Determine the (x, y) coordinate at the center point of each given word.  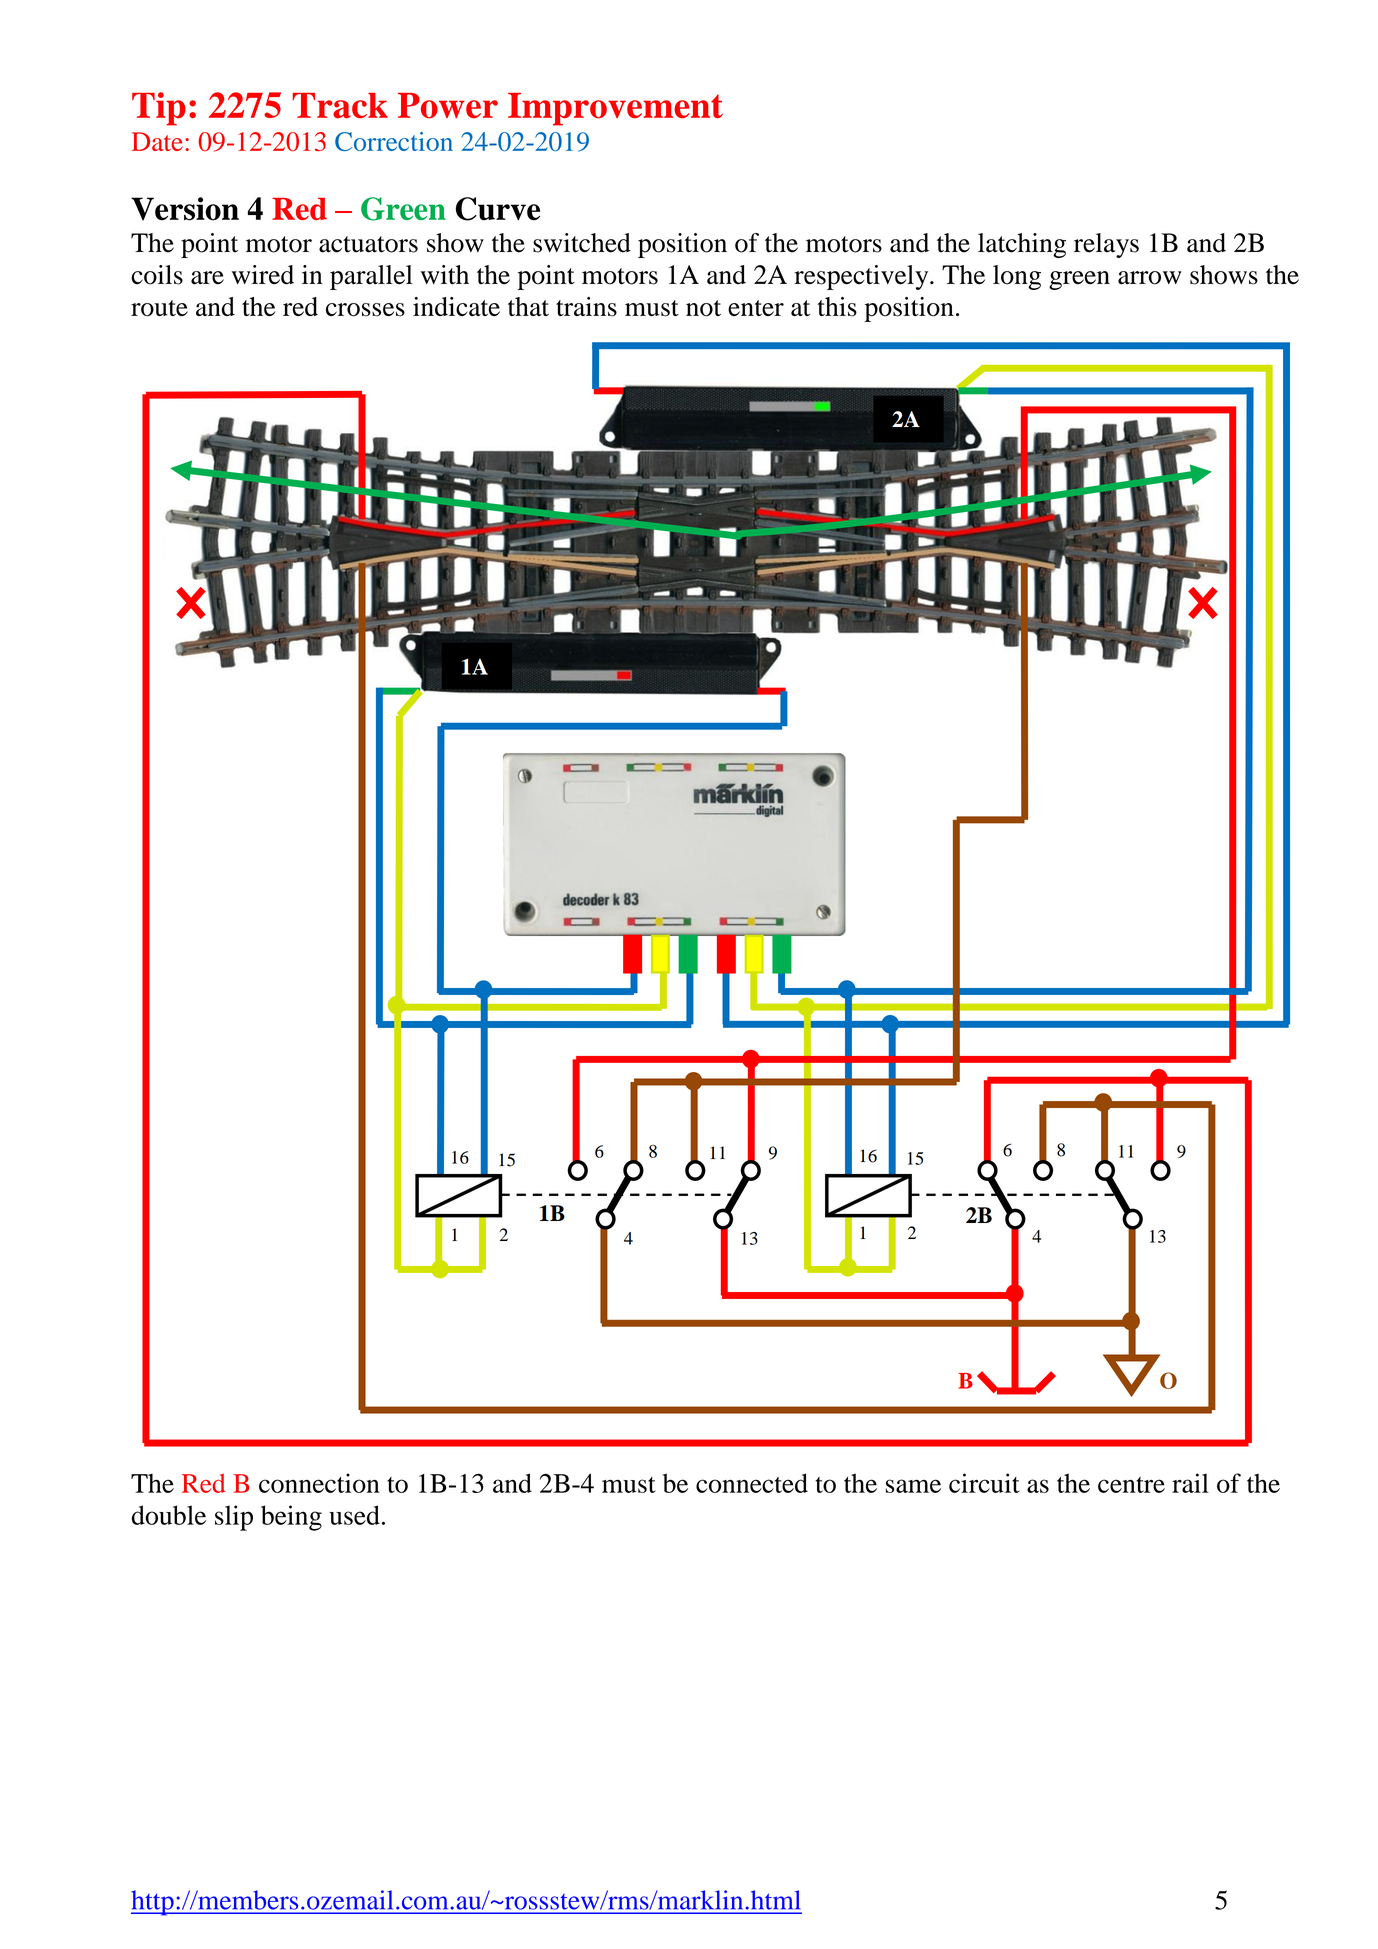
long (1017, 277)
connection (319, 1483)
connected (752, 1483)
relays (1106, 245)
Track (340, 106)
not (703, 308)
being (291, 1518)
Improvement (615, 109)
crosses (365, 310)
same (913, 1486)
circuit (984, 1483)
